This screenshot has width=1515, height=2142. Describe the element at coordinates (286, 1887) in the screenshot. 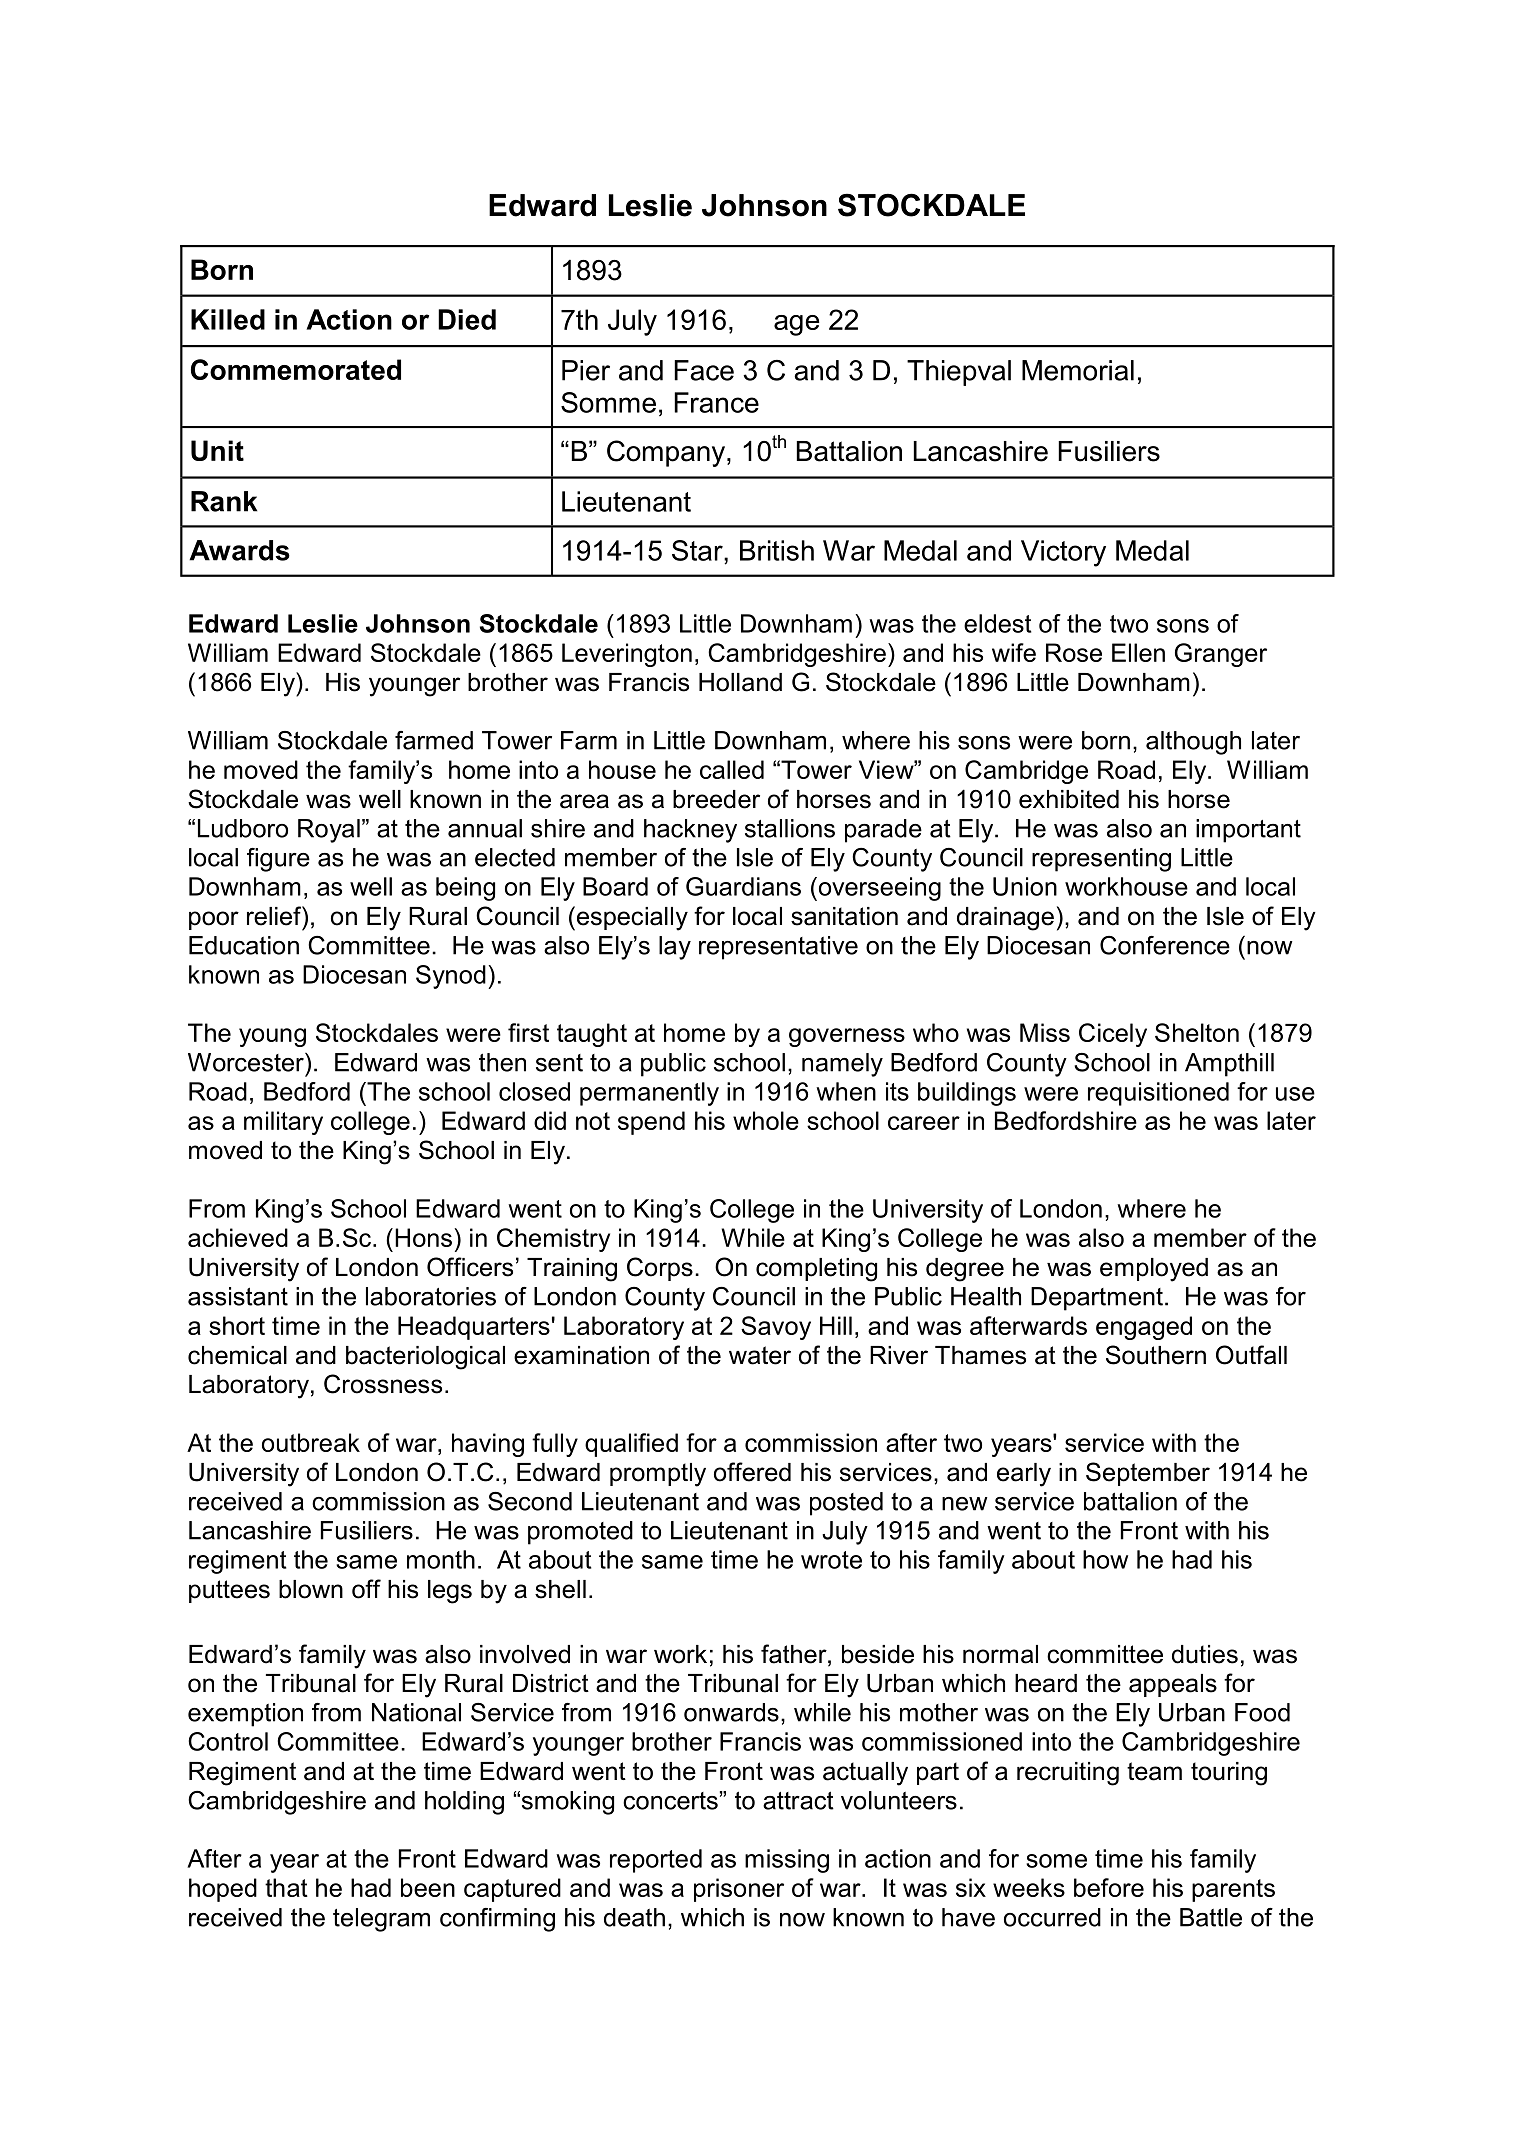

I see `that` at that location.
